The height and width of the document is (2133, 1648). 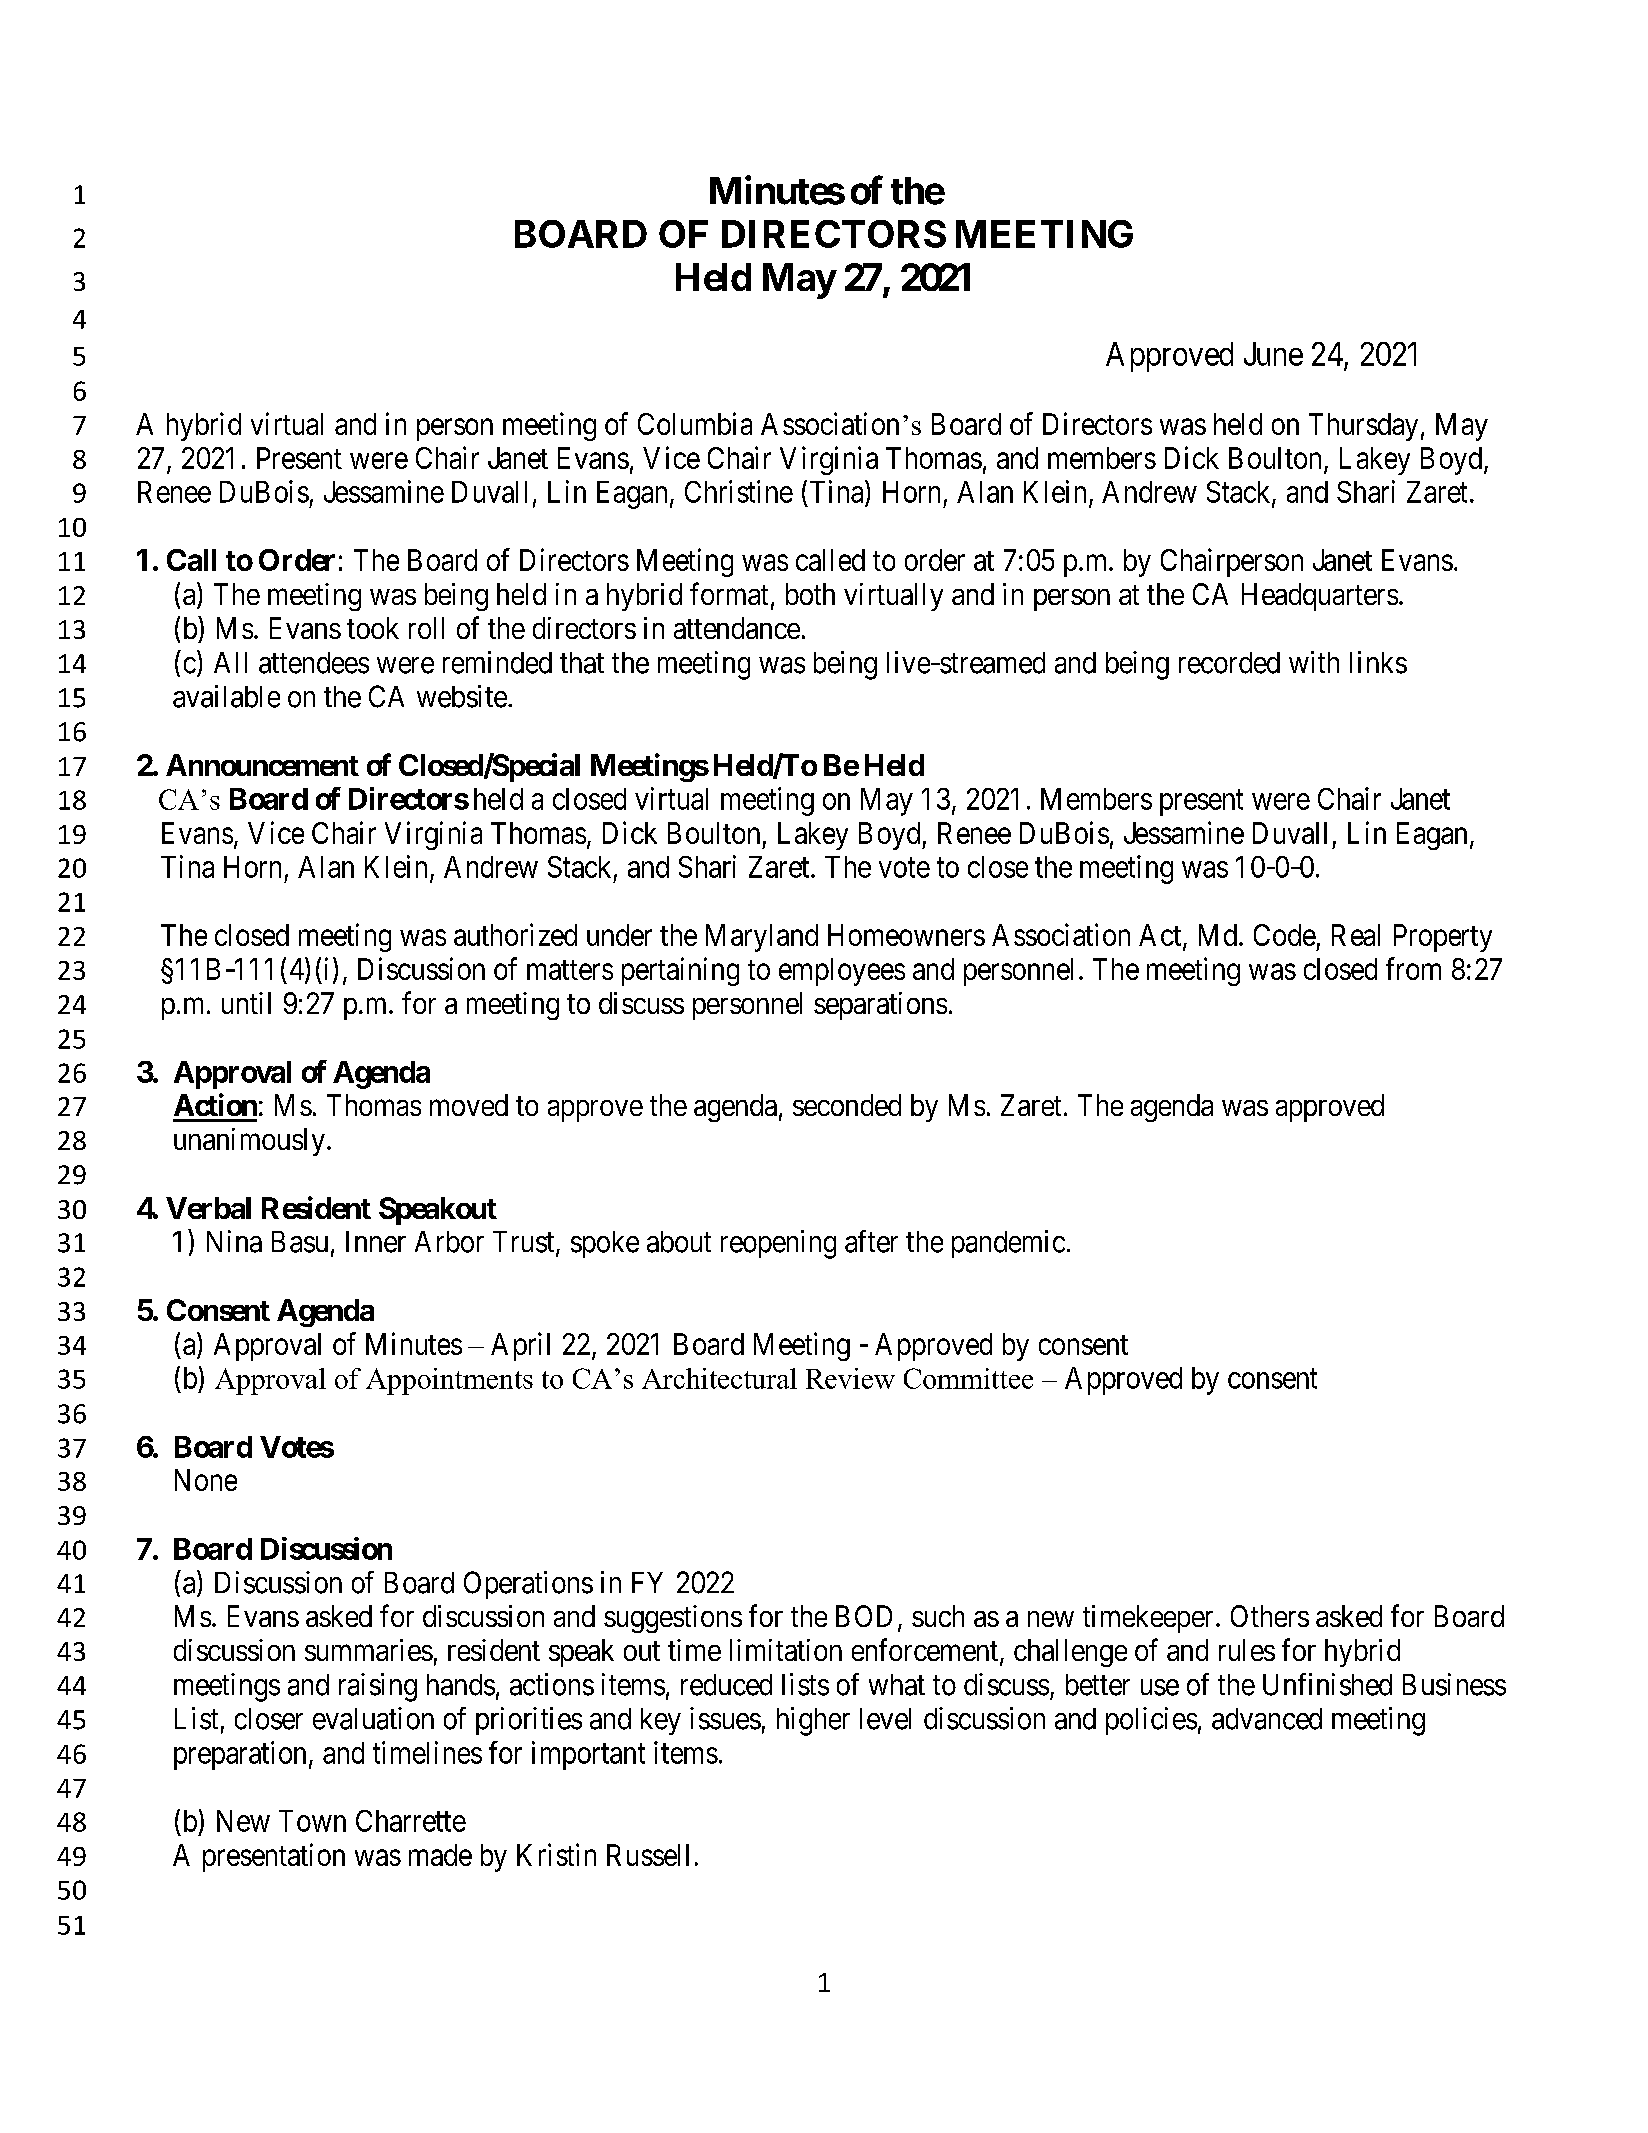 What do you see at coordinates (206, 1480) in the document?
I see `None` at bounding box center [206, 1480].
